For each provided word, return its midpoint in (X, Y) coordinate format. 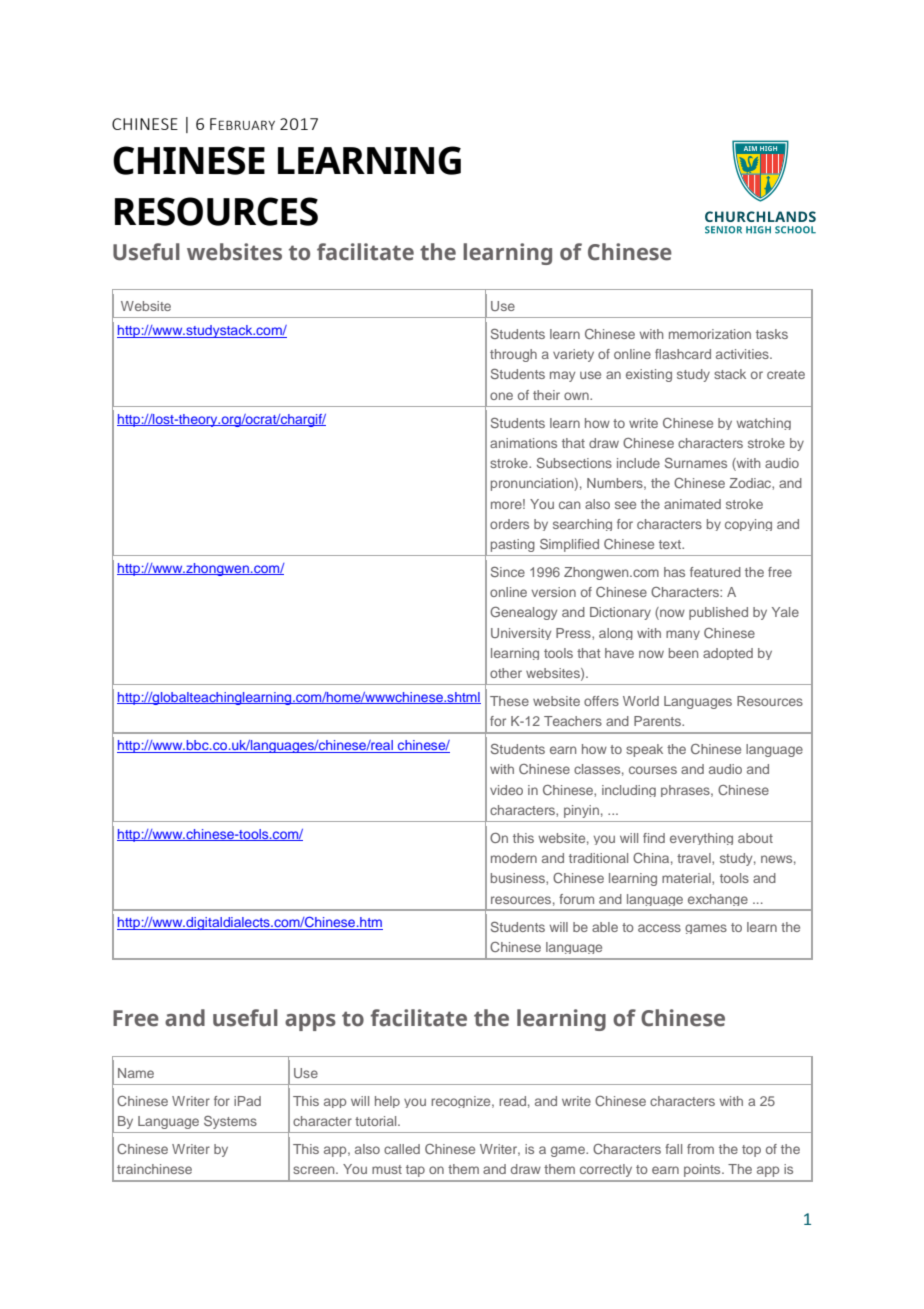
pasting (513, 545)
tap (415, 1171)
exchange (717, 900)
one (501, 396)
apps (310, 1022)
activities (743, 354)
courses (653, 770)
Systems (230, 1122)
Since (508, 572)
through (513, 355)
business (519, 878)
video (506, 790)
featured (715, 572)
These (509, 701)
